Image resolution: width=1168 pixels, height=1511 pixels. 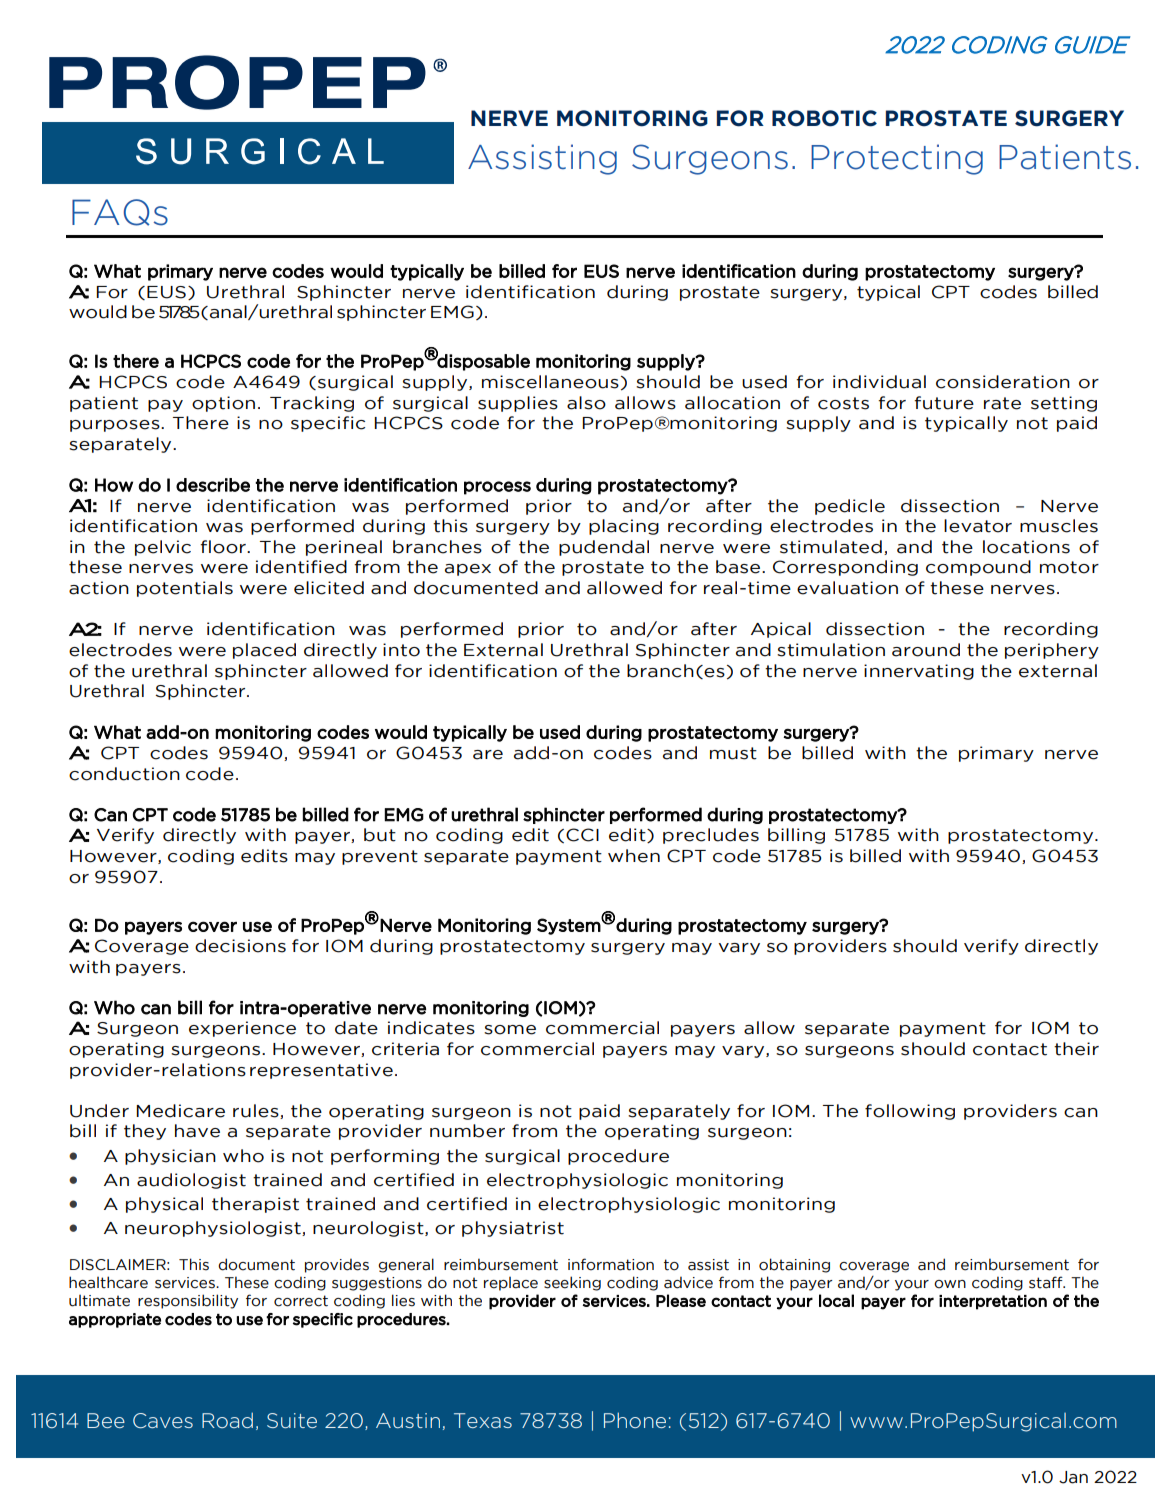 I want to click on experience, so click(x=242, y=1029).
